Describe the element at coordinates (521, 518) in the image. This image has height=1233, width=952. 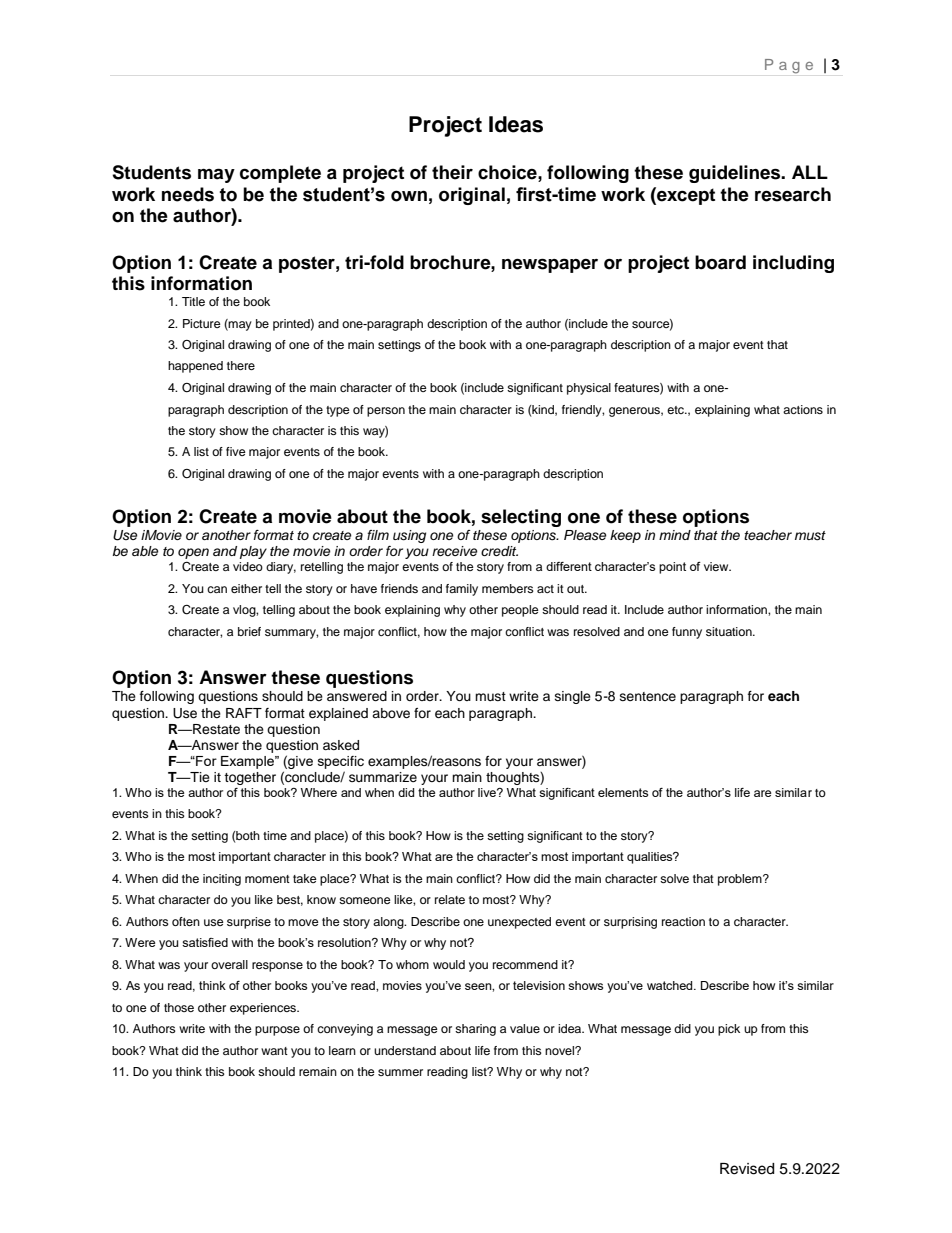
I see `selecting` at that location.
